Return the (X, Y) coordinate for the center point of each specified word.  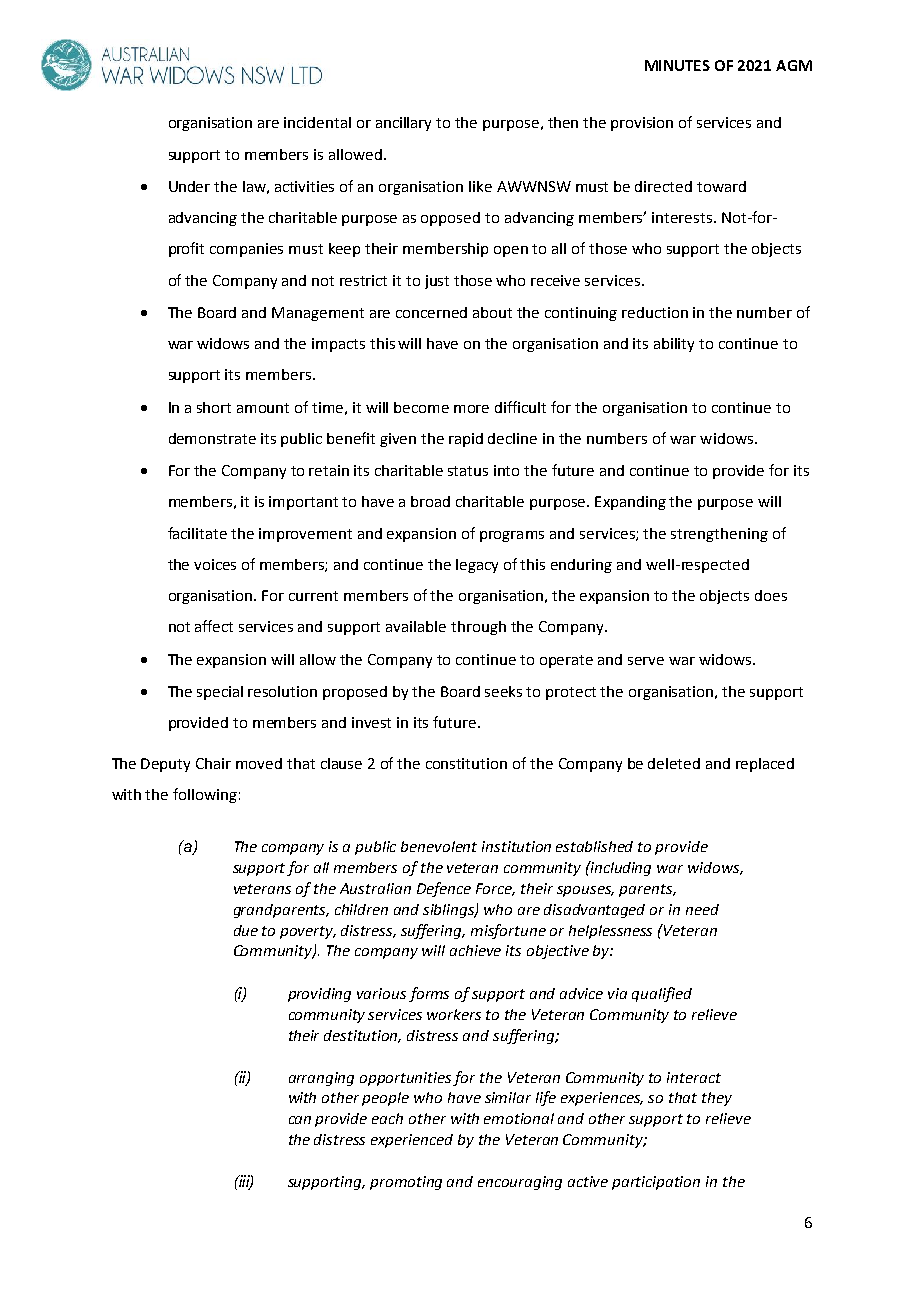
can (300, 1120)
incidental (317, 122)
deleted (674, 763)
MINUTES (677, 65)
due (246, 930)
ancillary (403, 124)
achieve (475, 950)
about (492, 312)
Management (318, 314)
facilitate (197, 533)
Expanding (630, 503)
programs (512, 536)
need (702, 909)
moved (259, 763)
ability (674, 345)
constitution (466, 763)
